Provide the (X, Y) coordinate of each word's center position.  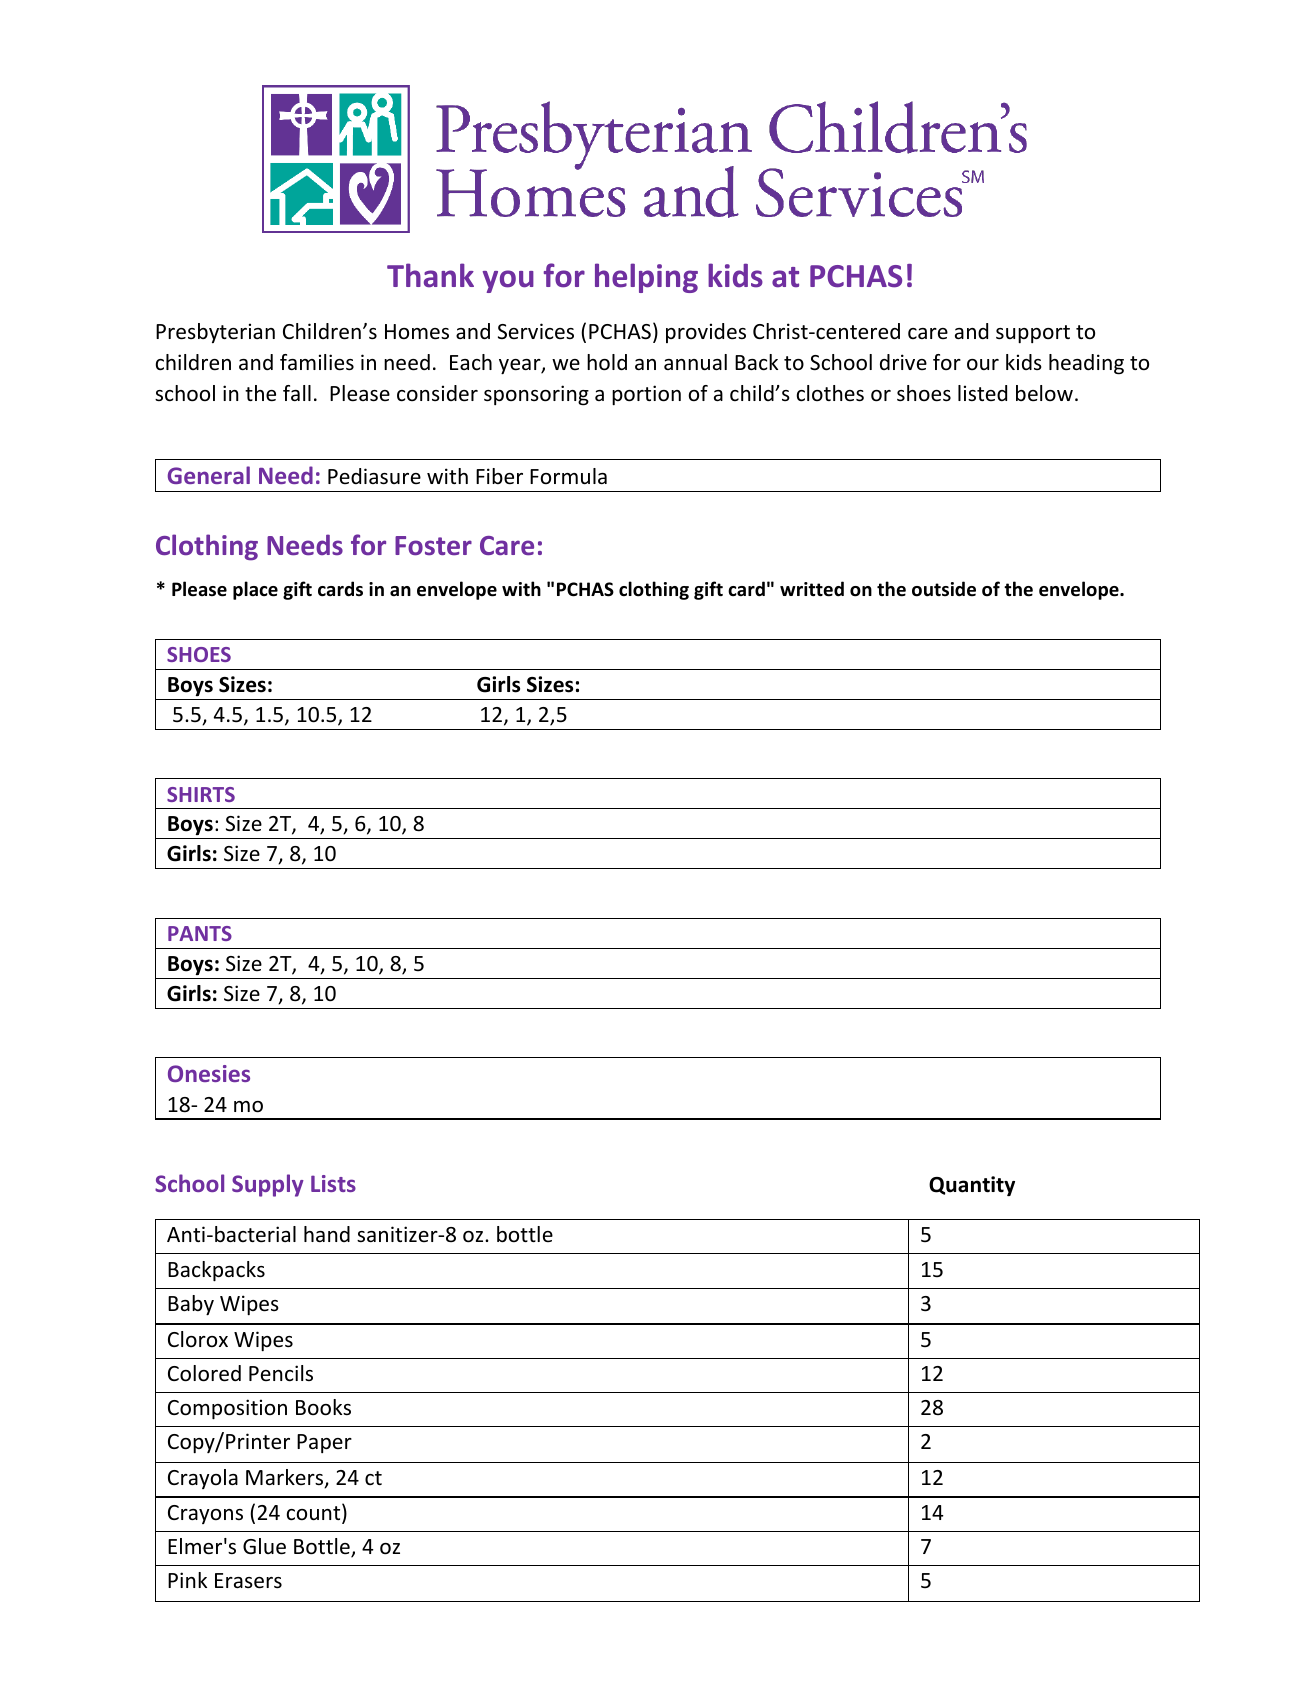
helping (646, 278)
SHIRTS (201, 794)
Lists (333, 1183)
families (317, 362)
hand (327, 1234)
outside (944, 589)
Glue (264, 1546)
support (1033, 334)
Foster (433, 546)
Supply (268, 1185)
